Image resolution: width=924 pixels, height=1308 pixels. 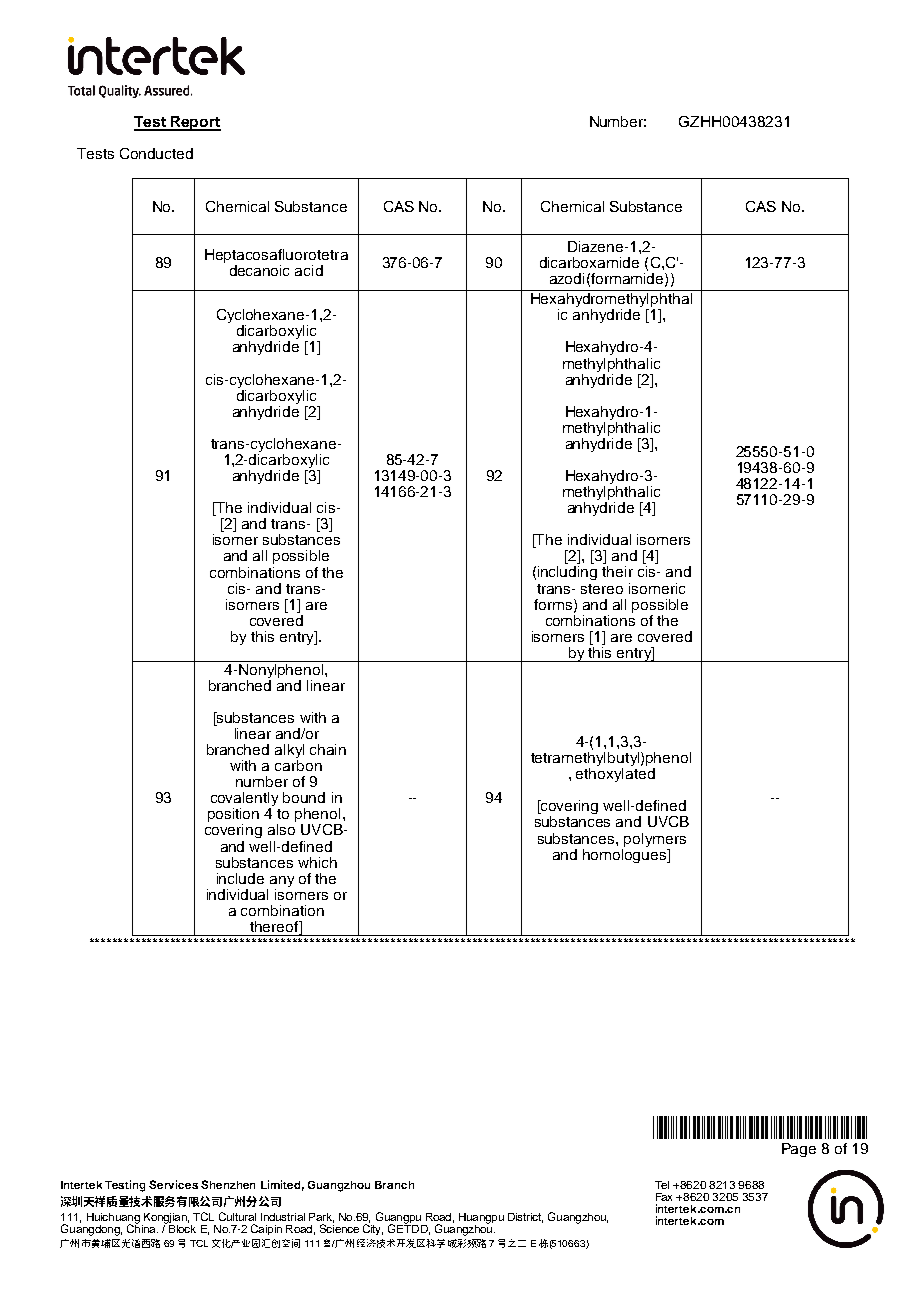 What do you see at coordinates (275, 928) in the screenshot?
I see `thereof` at bounding box center [275, 928].
